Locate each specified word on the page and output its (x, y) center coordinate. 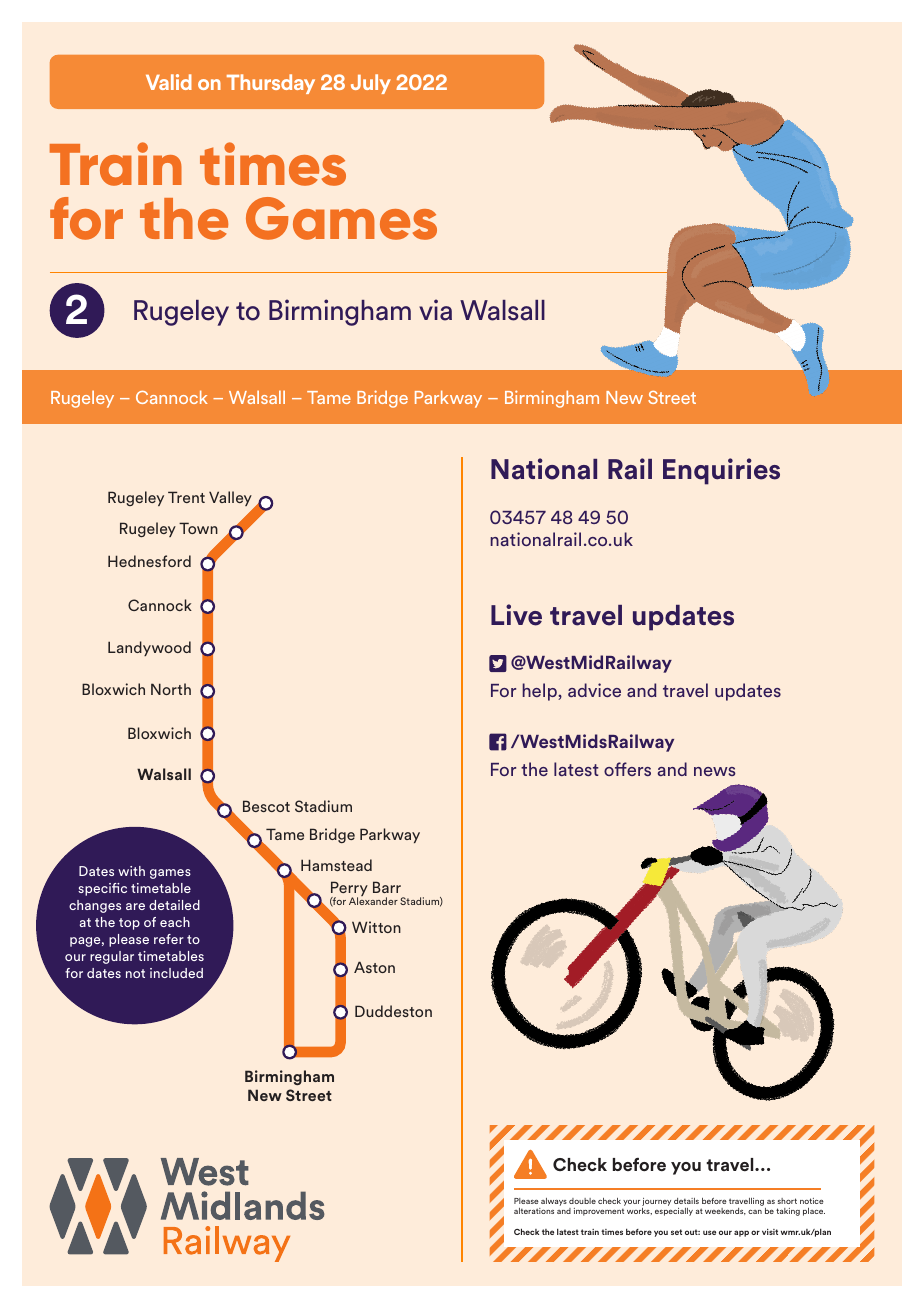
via (435, 310)
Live (516, 615)
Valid (169, 82)
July (371, 84)
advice (594, 690)
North (171, 689)
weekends (725, 1211)
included (176, 973)
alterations (534, 1211)
